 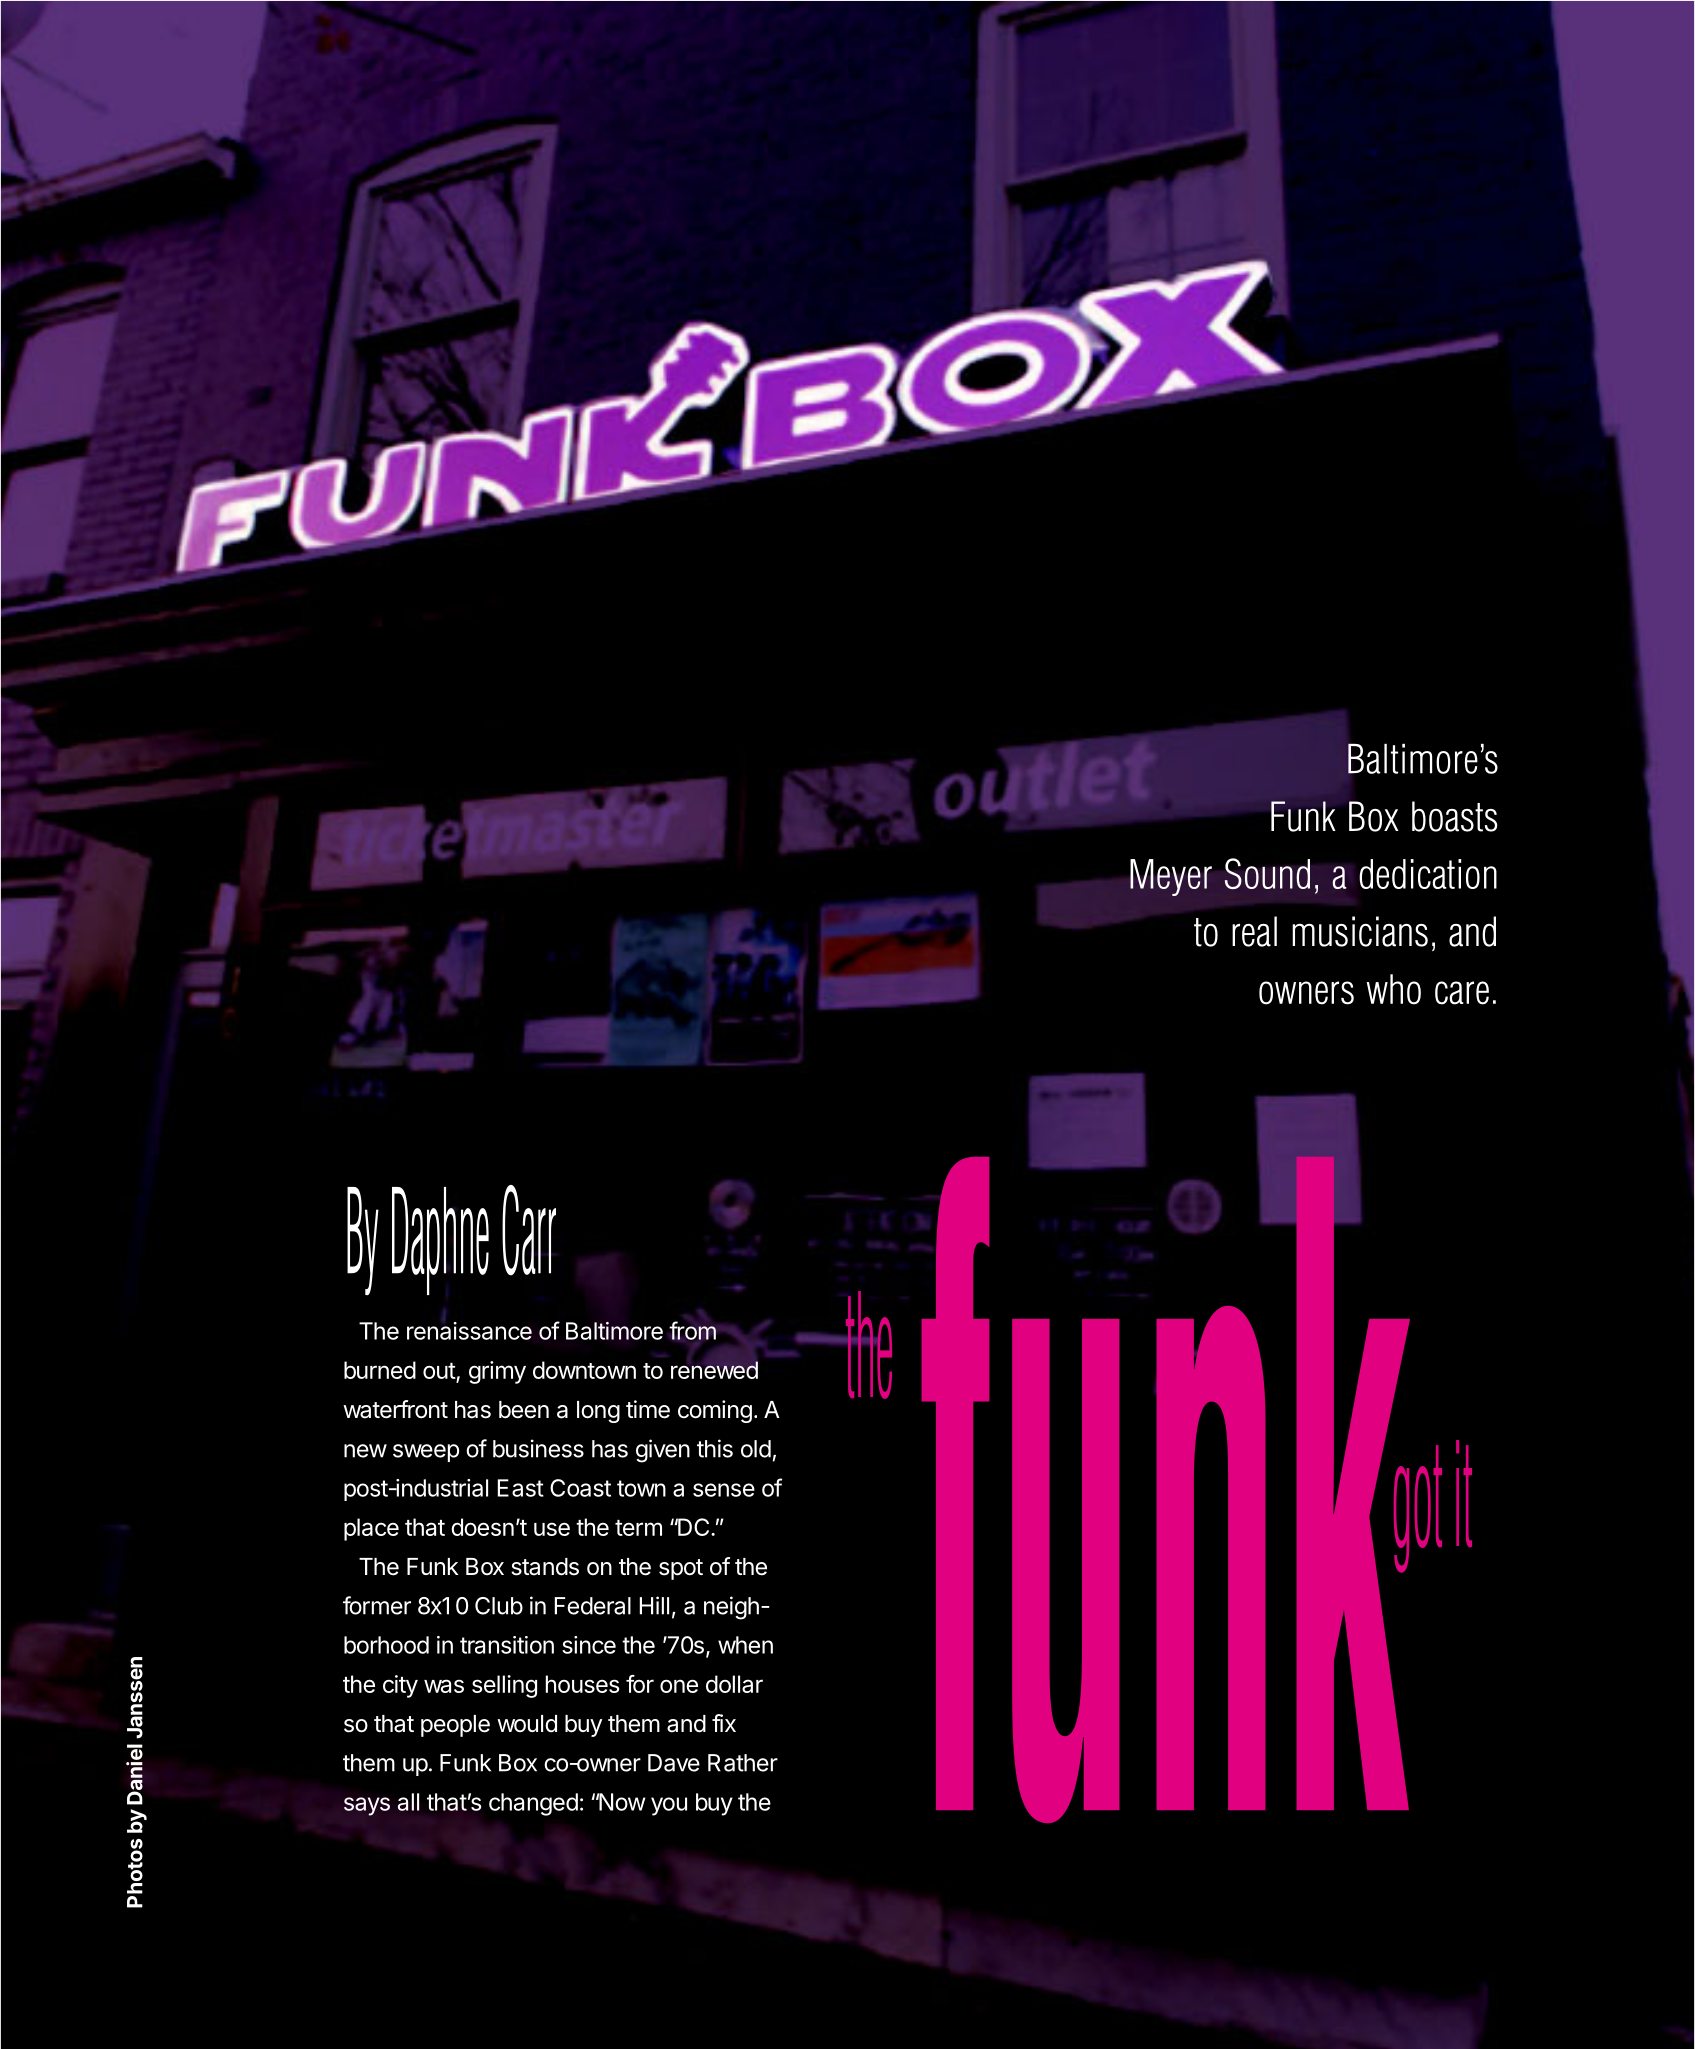 What do you see at coordinates (469, 1331) in the screenshot?
I see `renaissance` at bounding box center [469, 1331].
